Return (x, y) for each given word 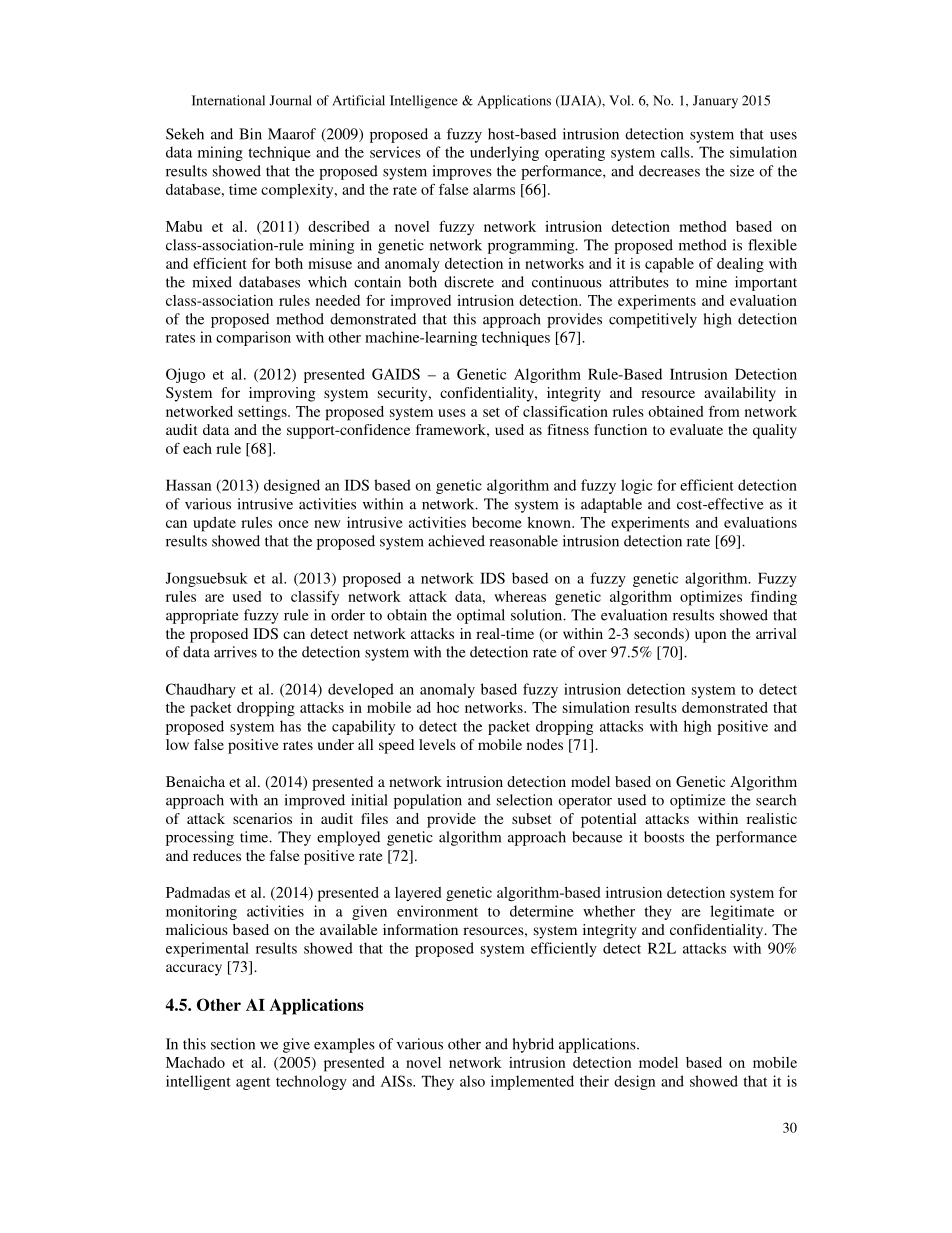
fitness (568, 429)
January (715, 102)
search (776, 800)
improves (462, 172)
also (472, 1081)
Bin (250, 134)
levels (437, 744)
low (177, 744)
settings (263, 413)
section (233, 1044)
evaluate (696, 429)
